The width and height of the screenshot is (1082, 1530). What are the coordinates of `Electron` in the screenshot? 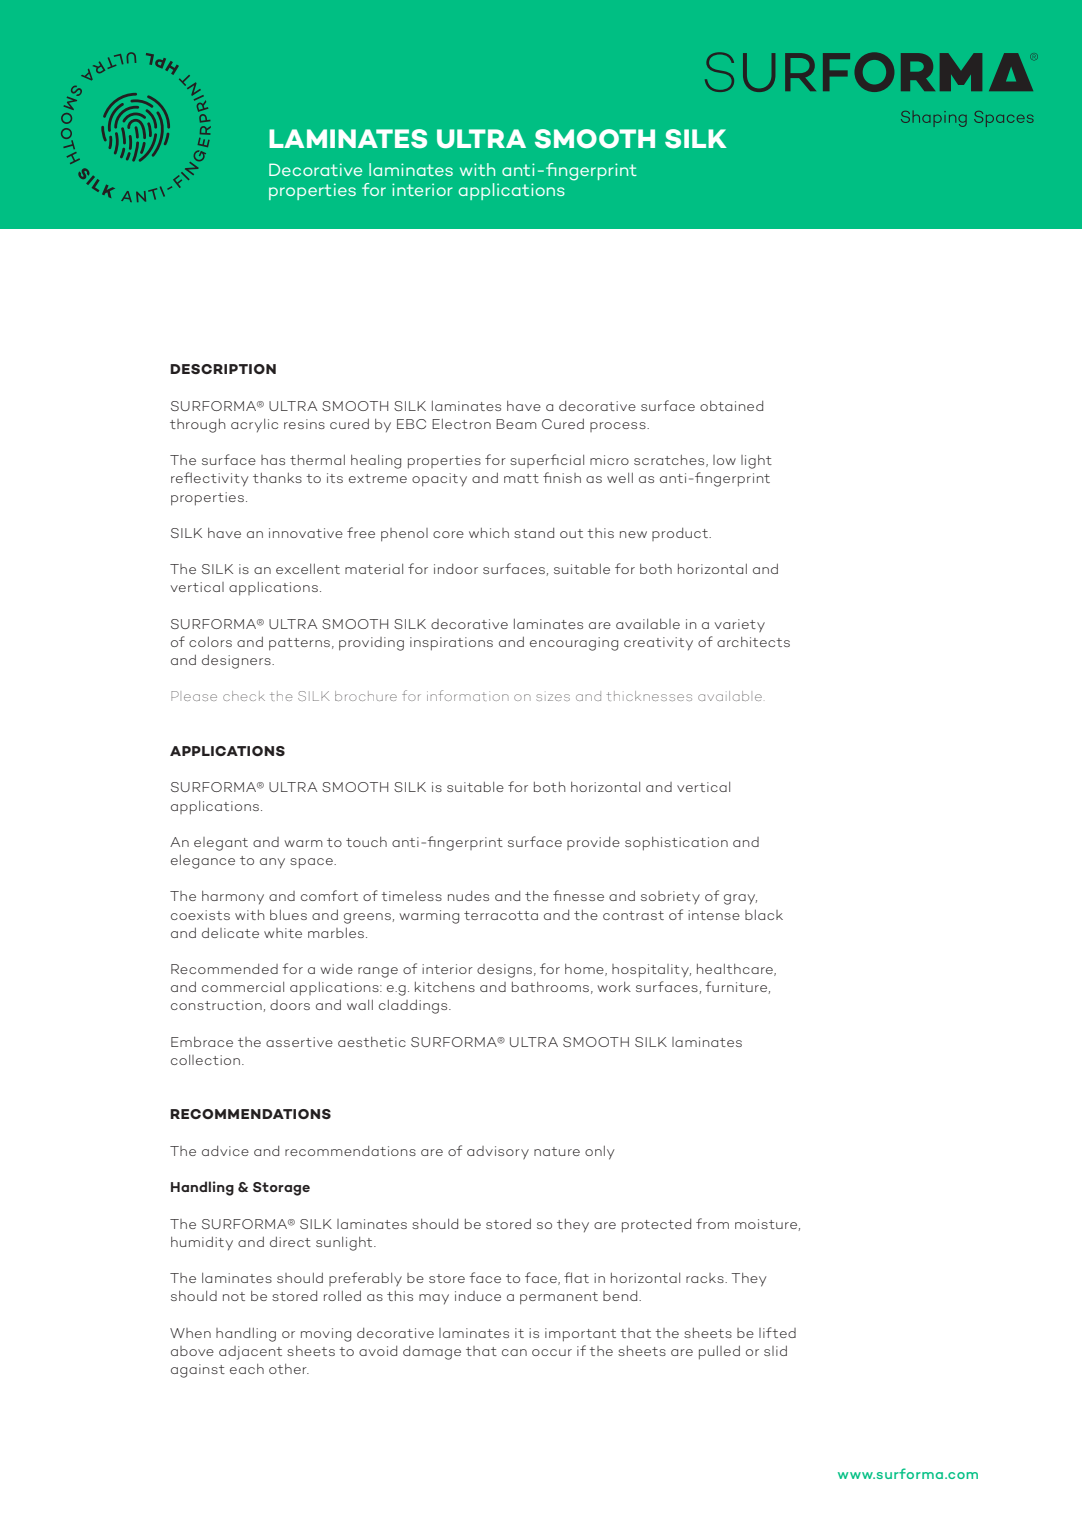 It's located at (461, 424).
